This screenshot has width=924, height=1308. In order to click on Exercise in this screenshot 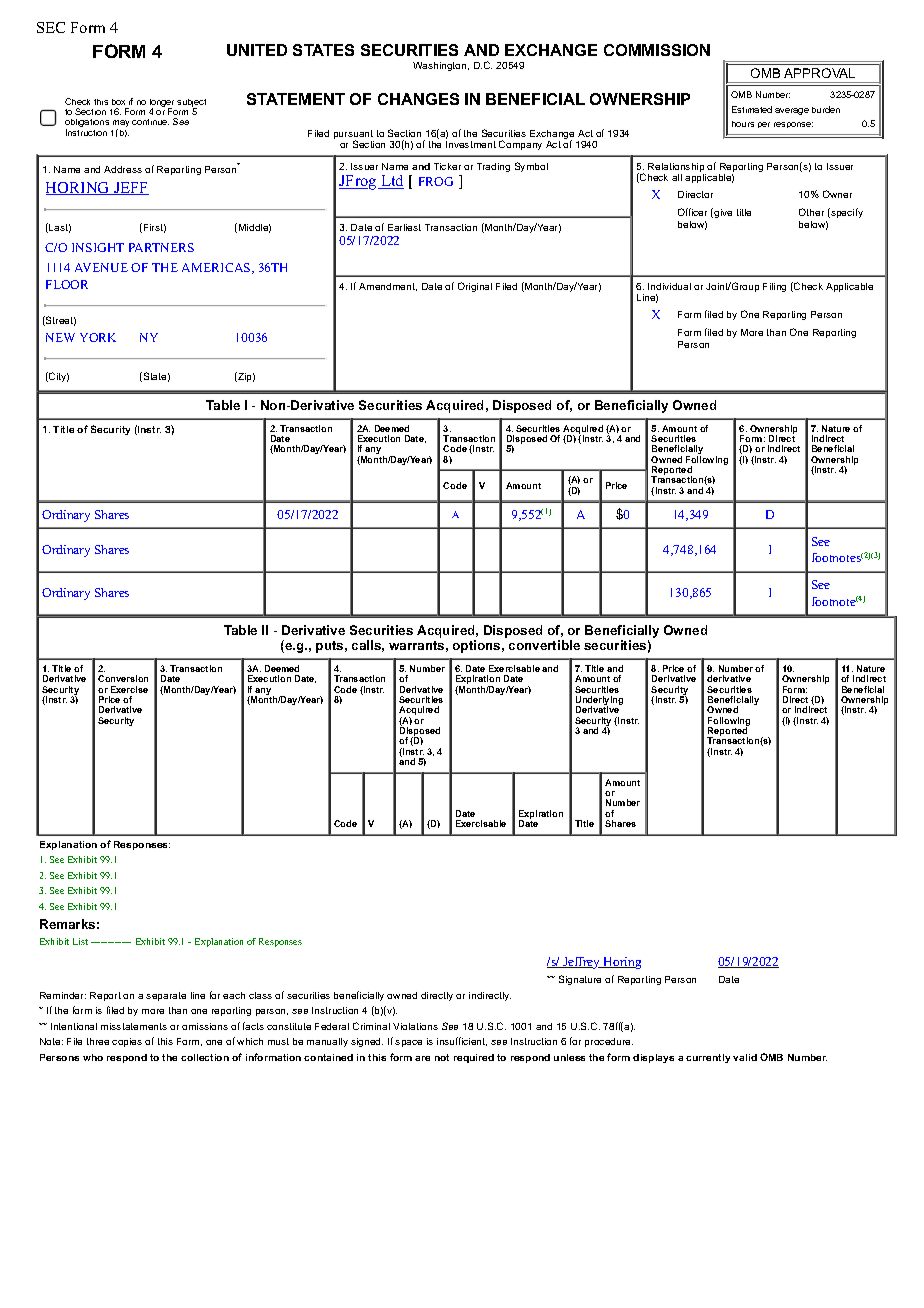, I will do `click(129, 689)`.
